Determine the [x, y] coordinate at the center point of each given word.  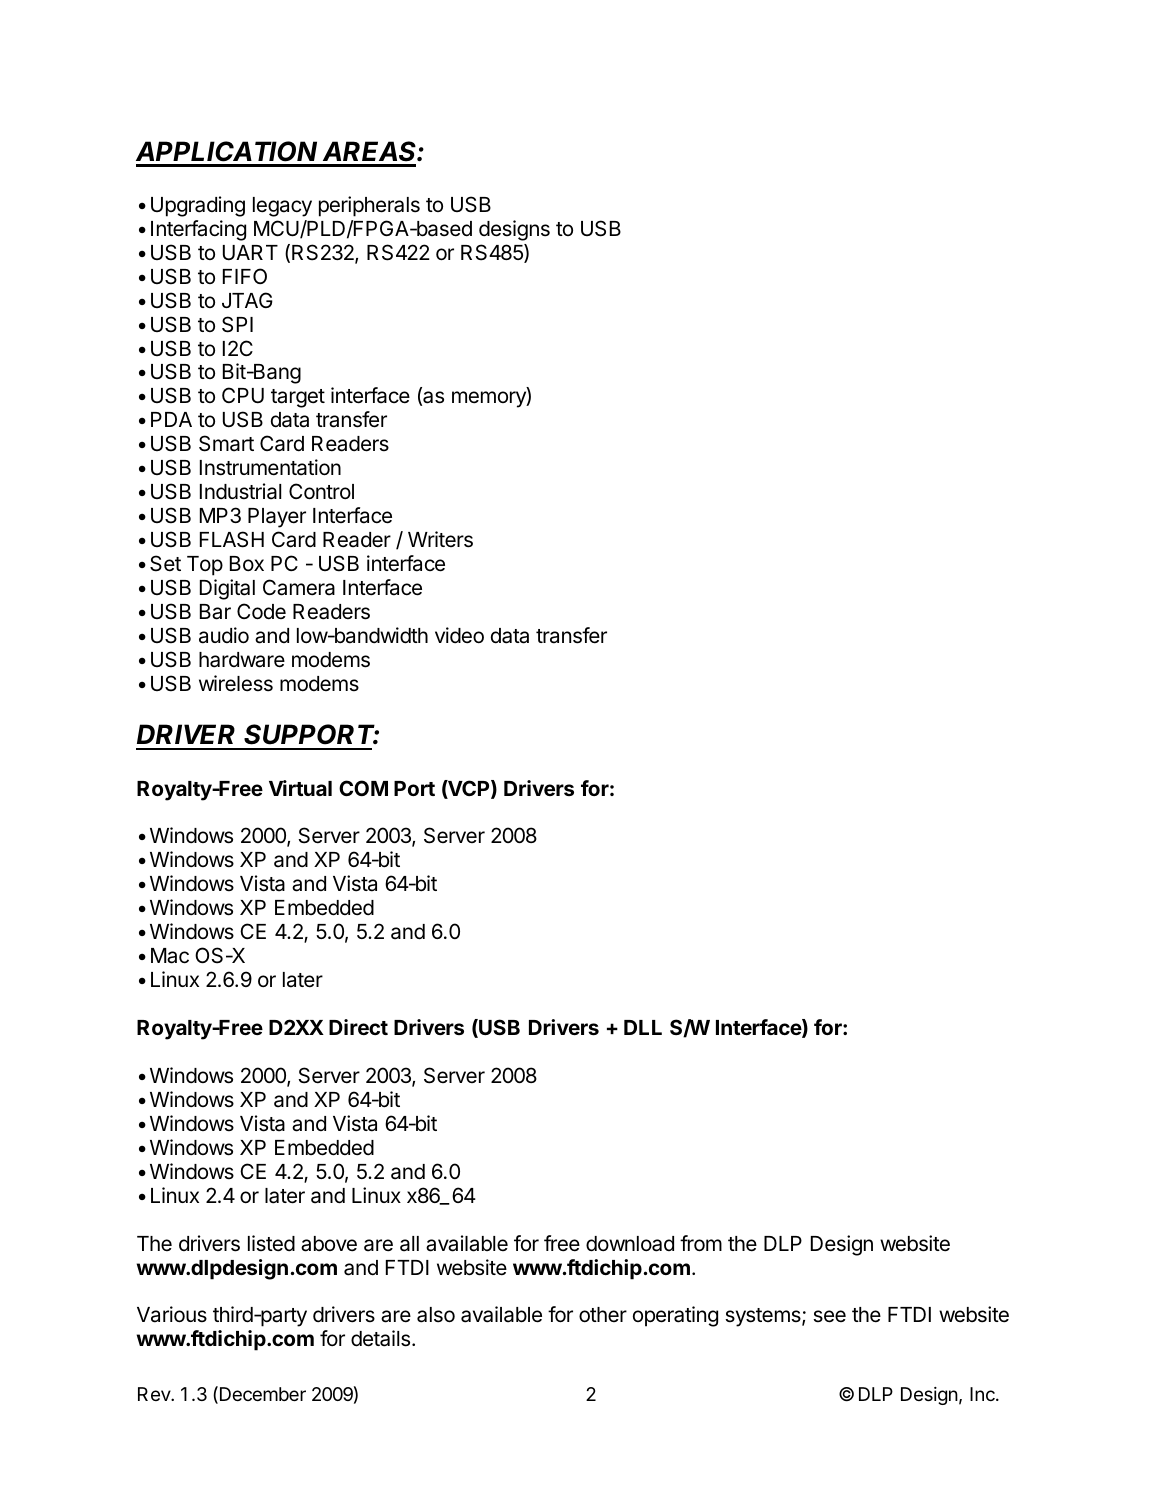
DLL [643, 1027]
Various [172, 1314]
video [459, 635]
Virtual [300, 788]
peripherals [369, 206]
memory [490, 399]
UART [250, 253]
